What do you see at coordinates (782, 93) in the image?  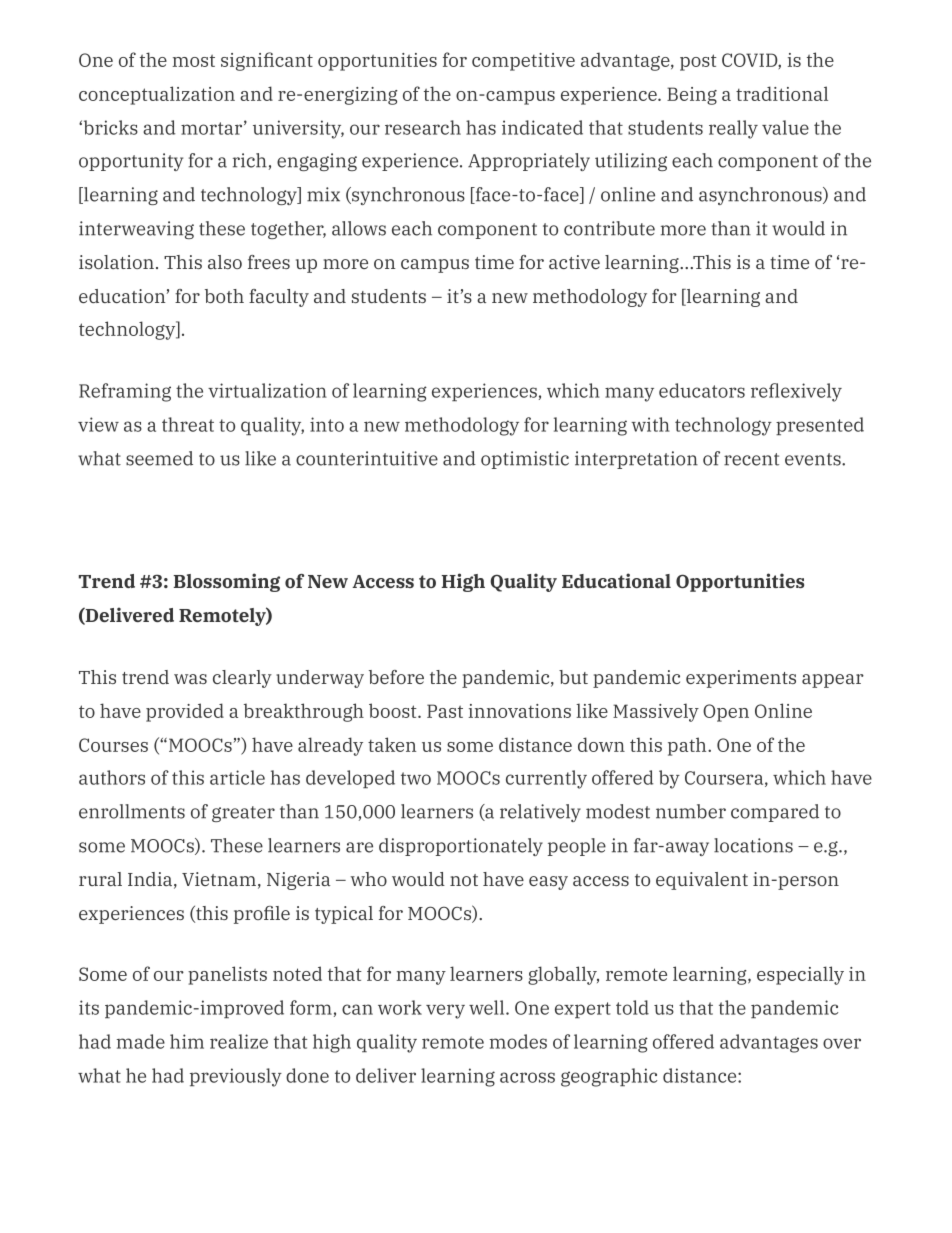 I see `traditional` at bounding box center [782, 93].
